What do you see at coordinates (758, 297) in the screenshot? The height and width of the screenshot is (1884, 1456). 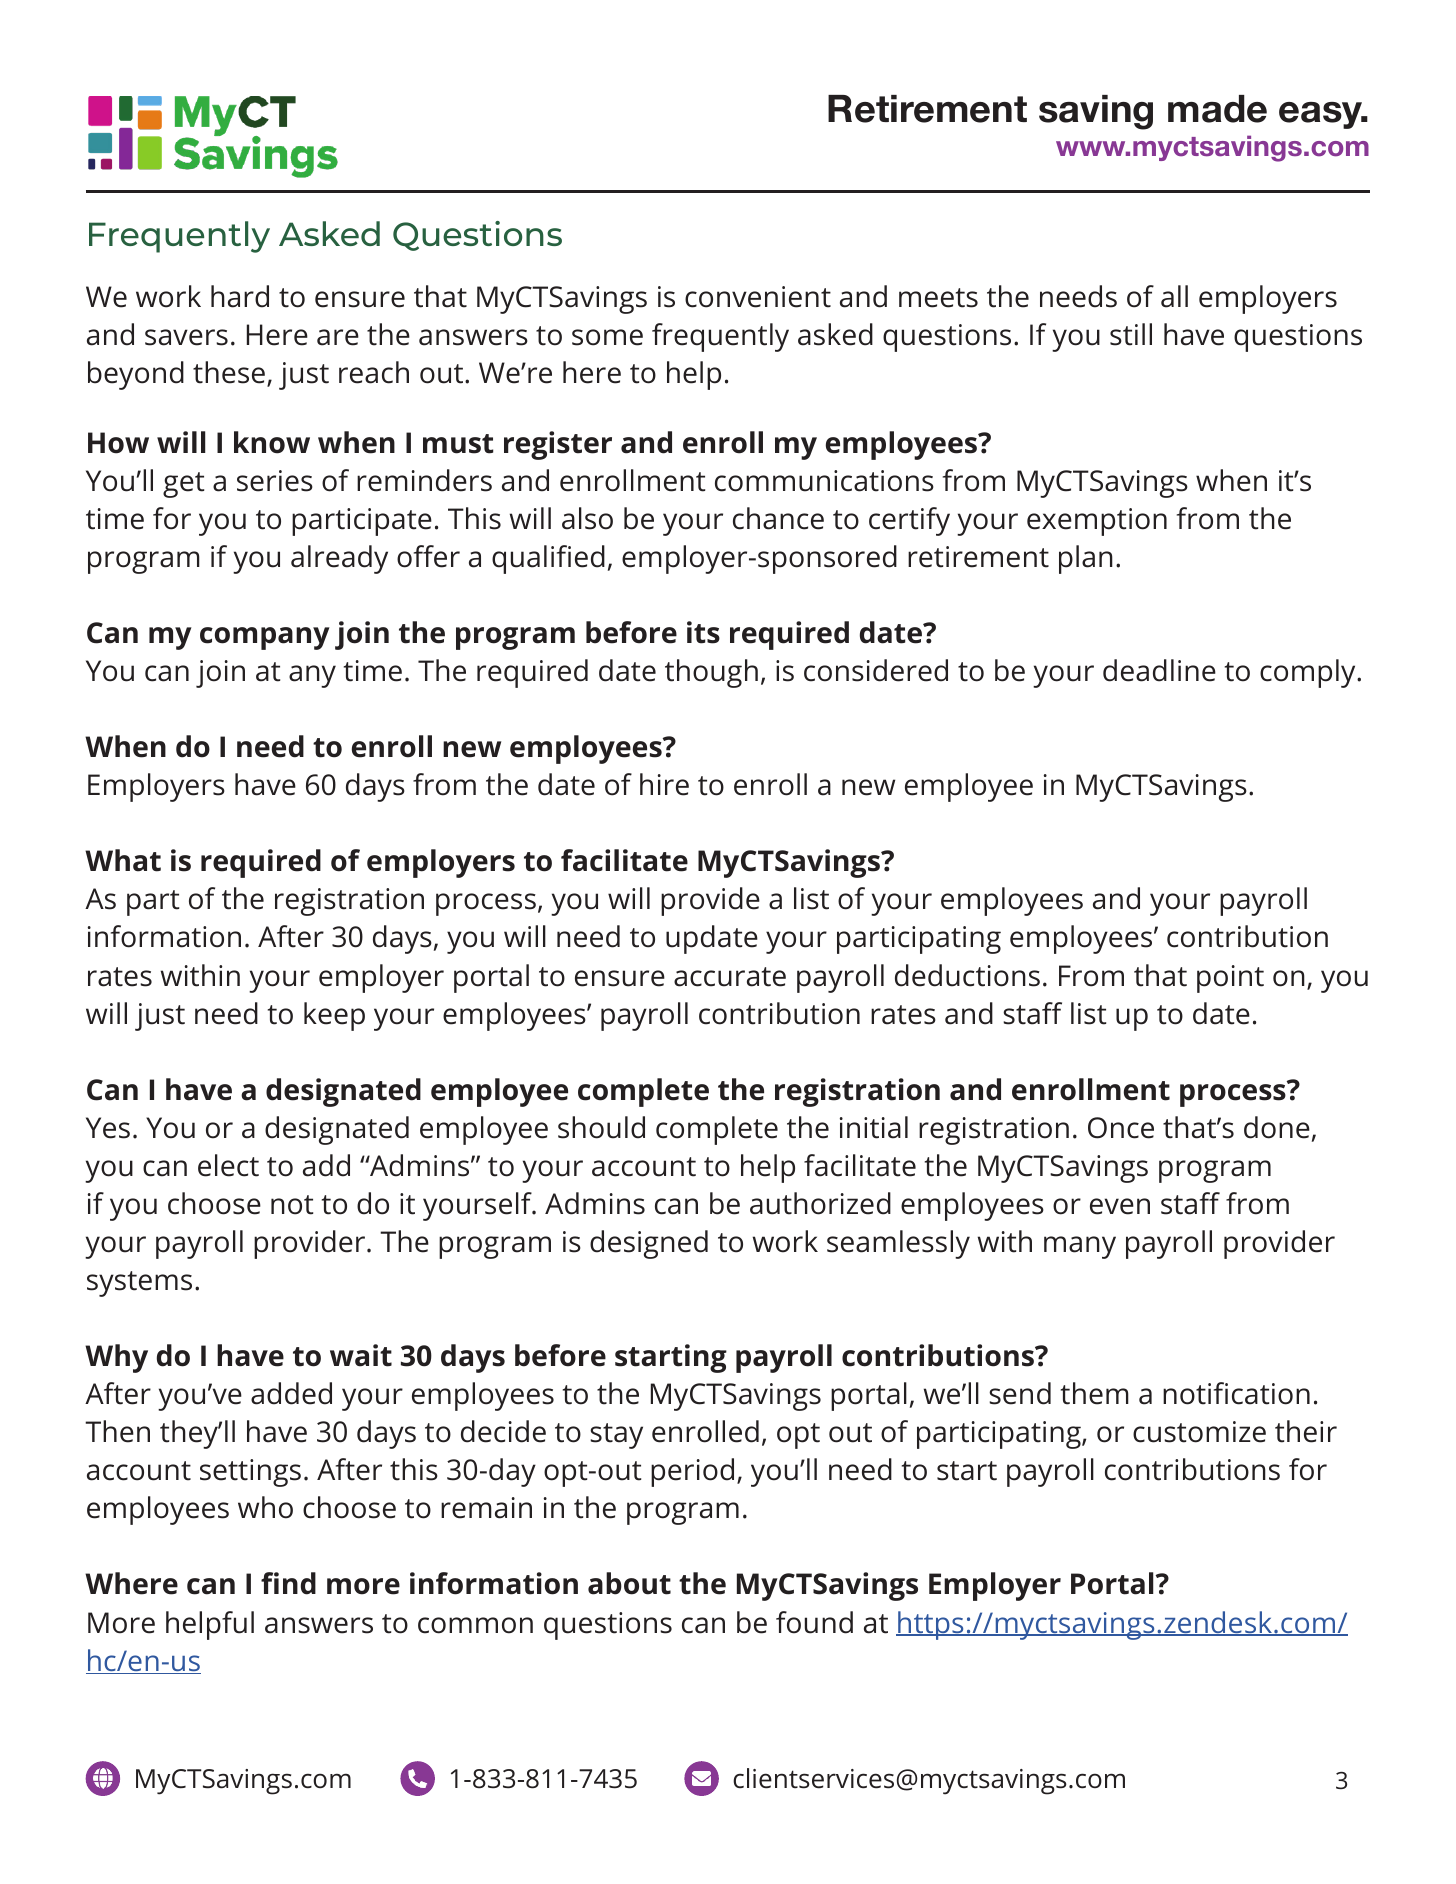 I see `convenient` at bounding box center [758, 297].
